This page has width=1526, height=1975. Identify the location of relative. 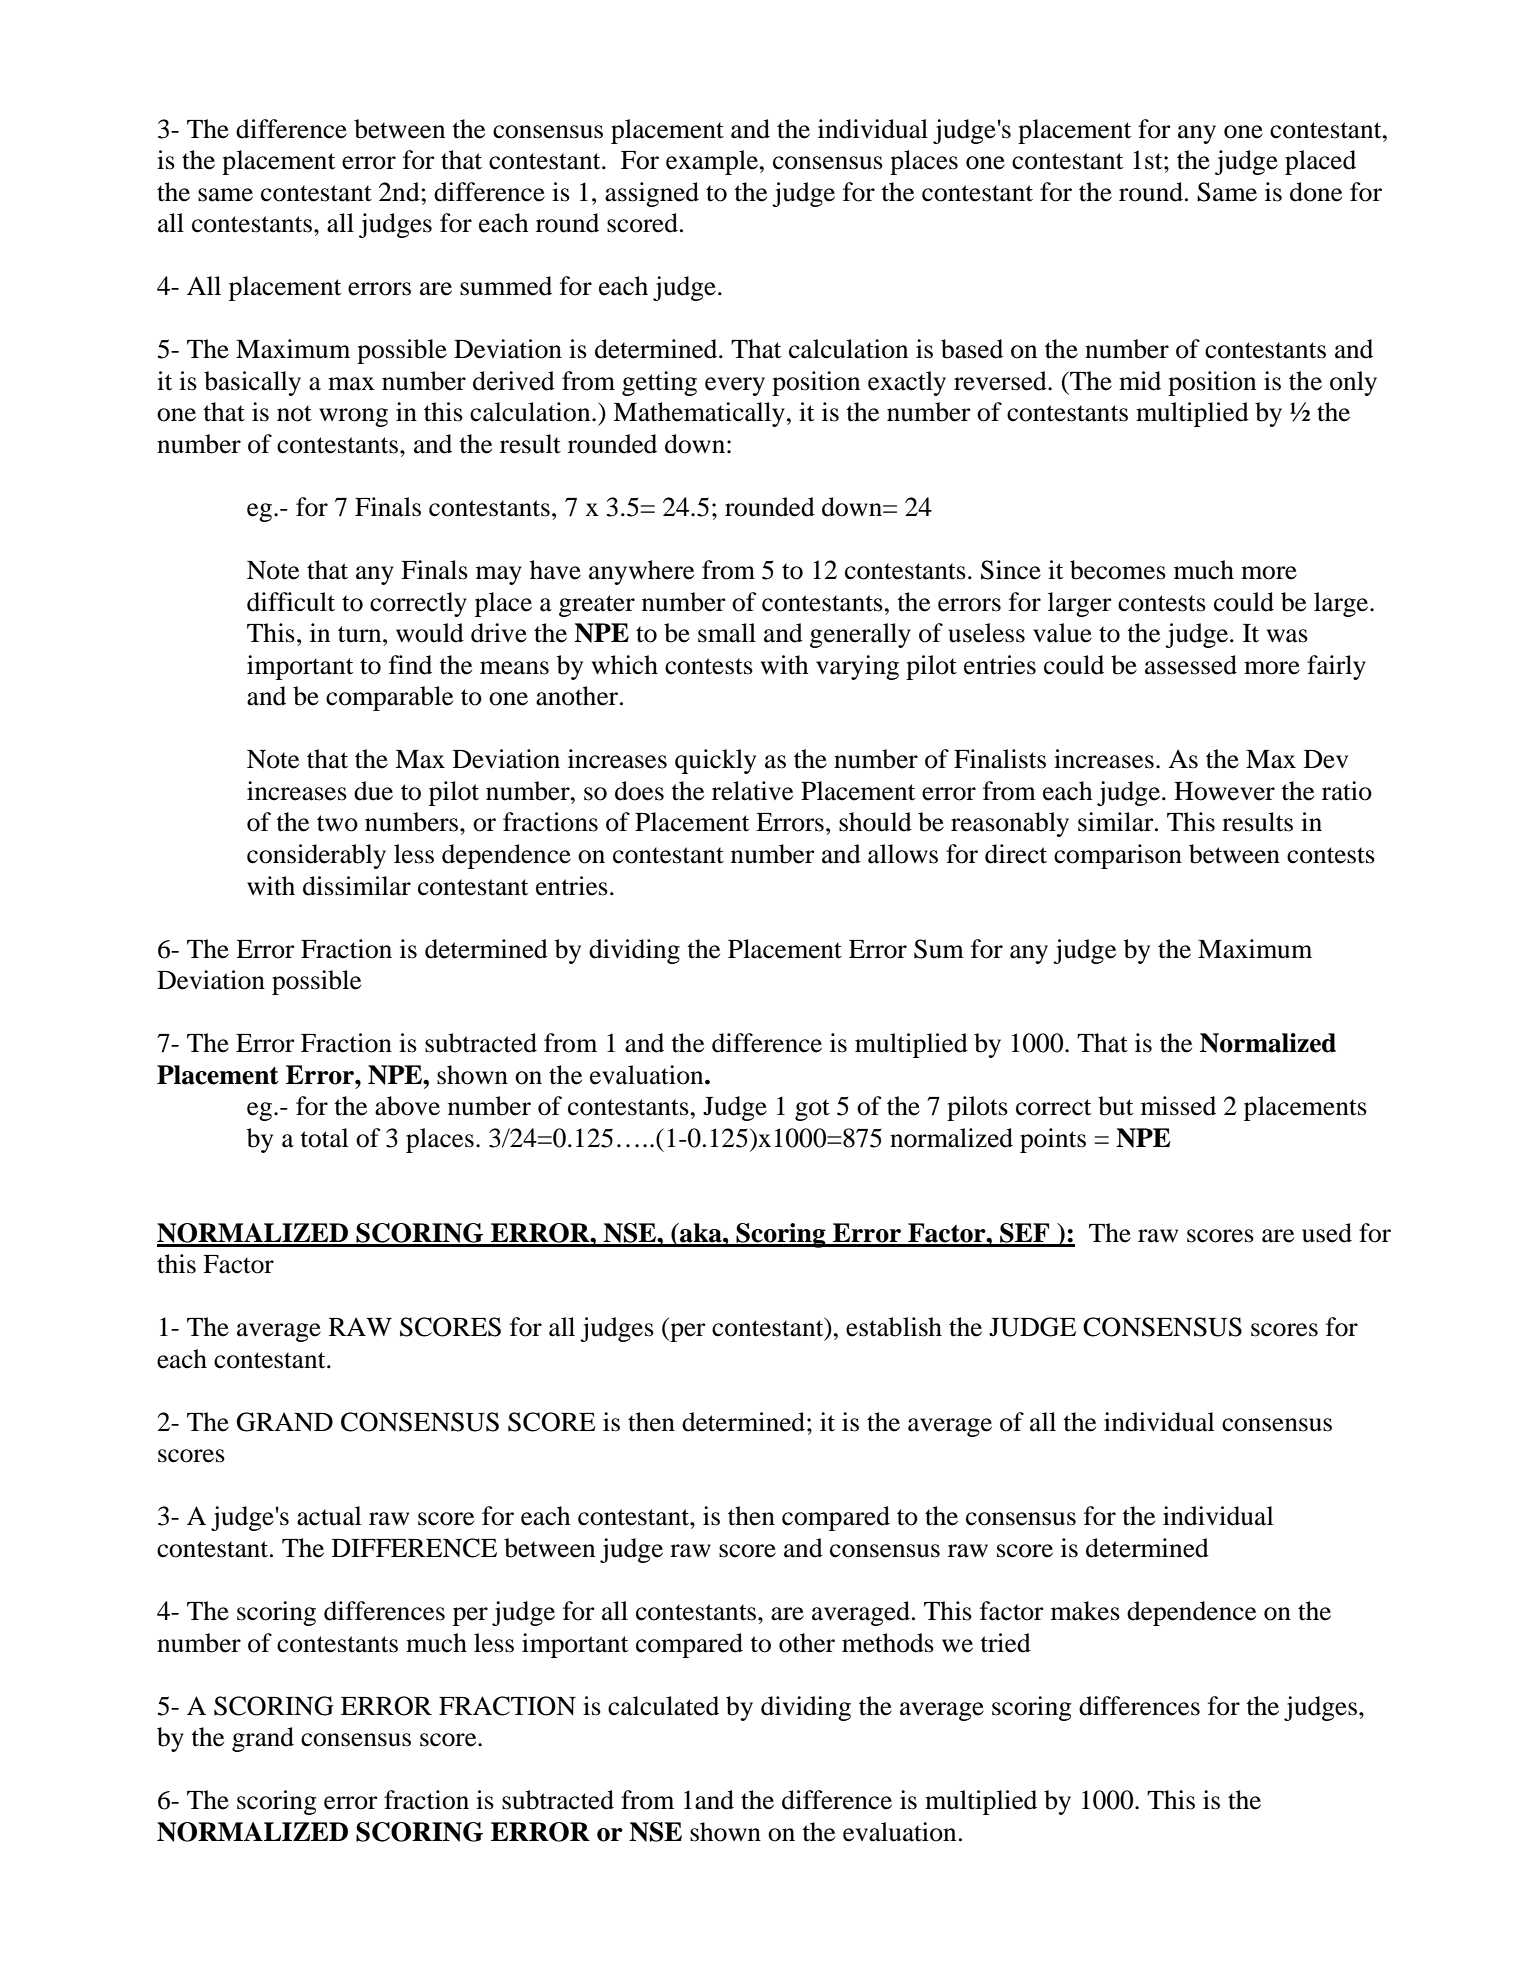
(752, 791).
